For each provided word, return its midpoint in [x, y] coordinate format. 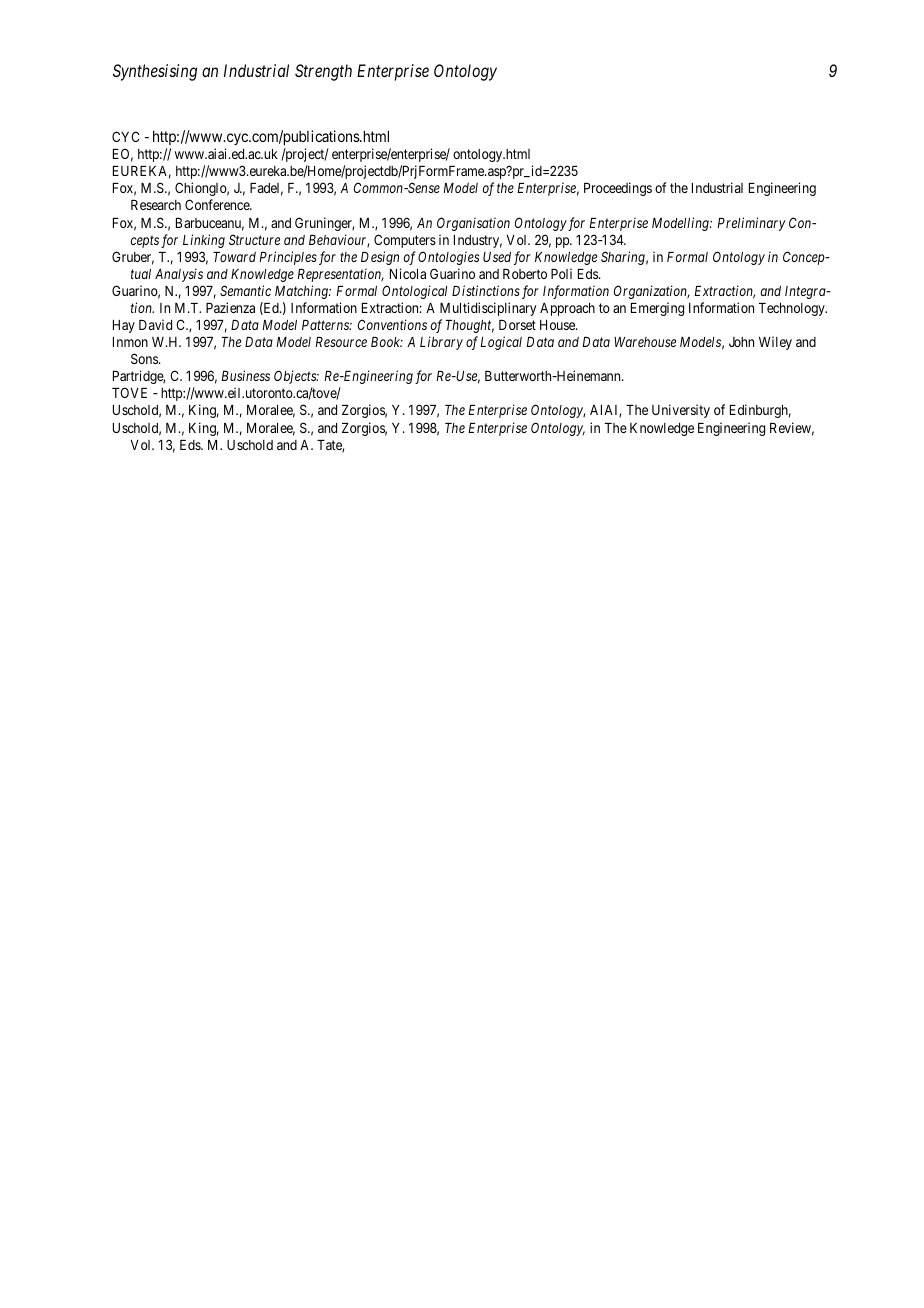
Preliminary [751, 224]
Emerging [657, 309]
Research [156, 205]
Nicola [408, 273]
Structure [254, 239]
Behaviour [339, 241]
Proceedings [618, 189]
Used [497, 257]
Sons [145, 358]
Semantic [245, 290]
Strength [323, 72]
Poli [561, 273]
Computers [405, 241]
